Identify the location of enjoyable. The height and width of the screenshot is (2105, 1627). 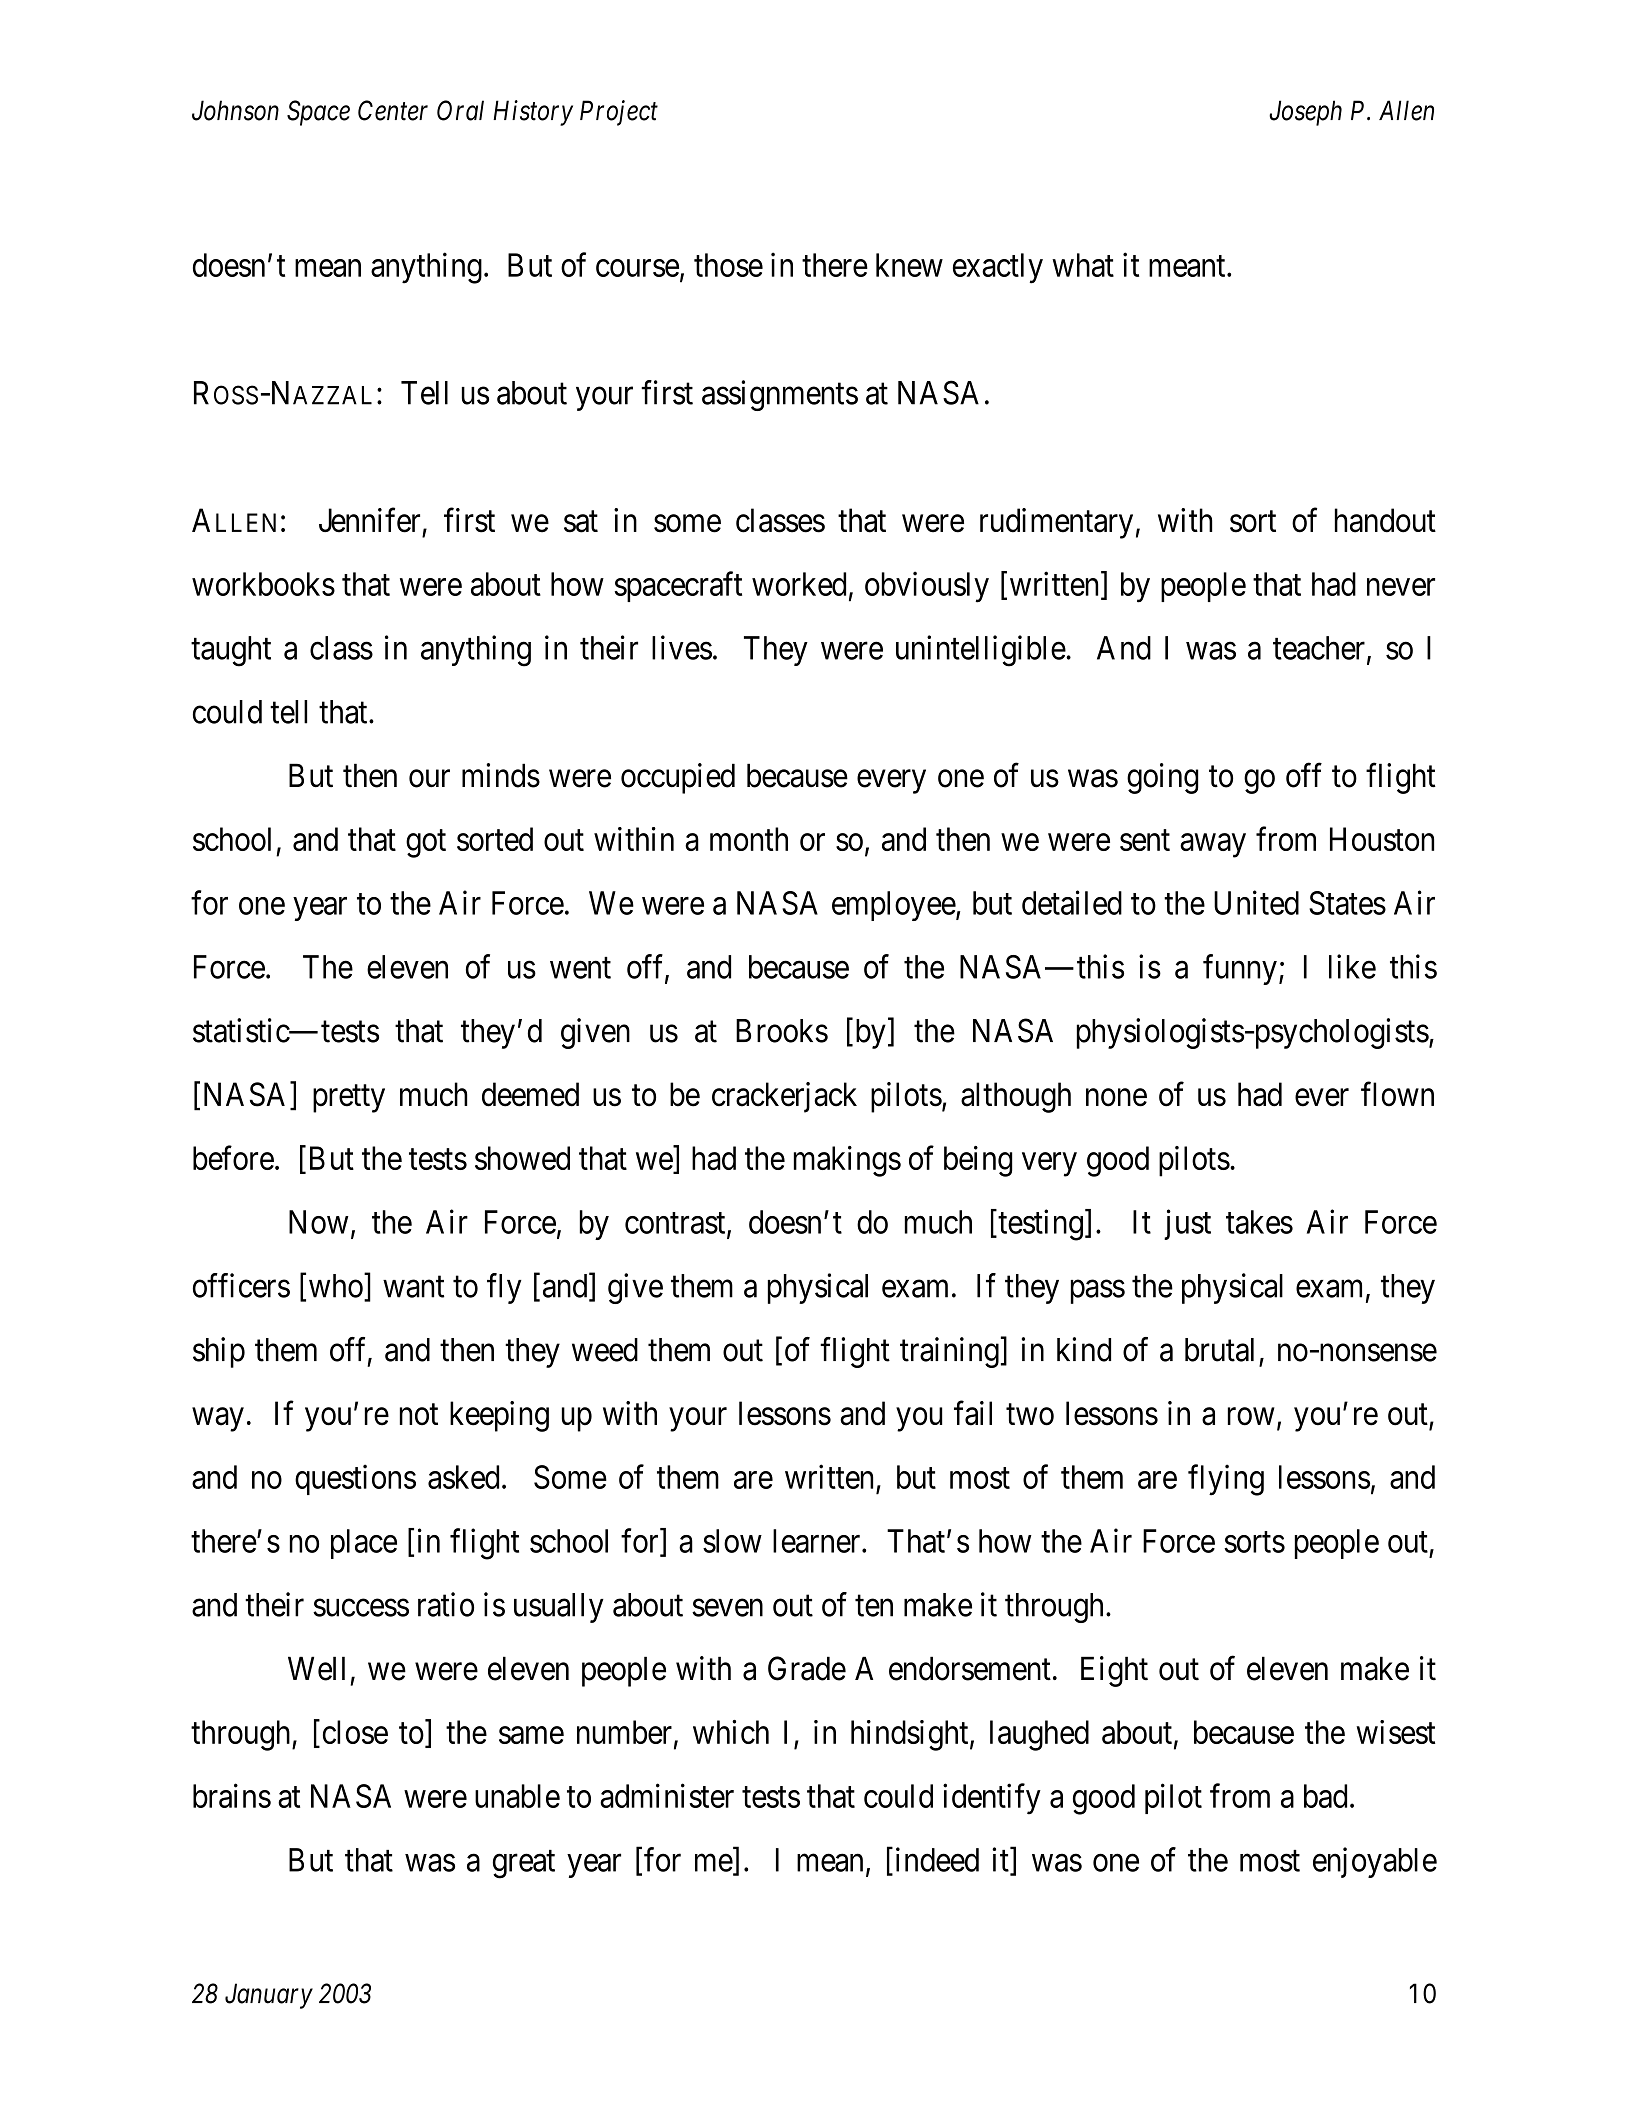
(1375, 1862).
